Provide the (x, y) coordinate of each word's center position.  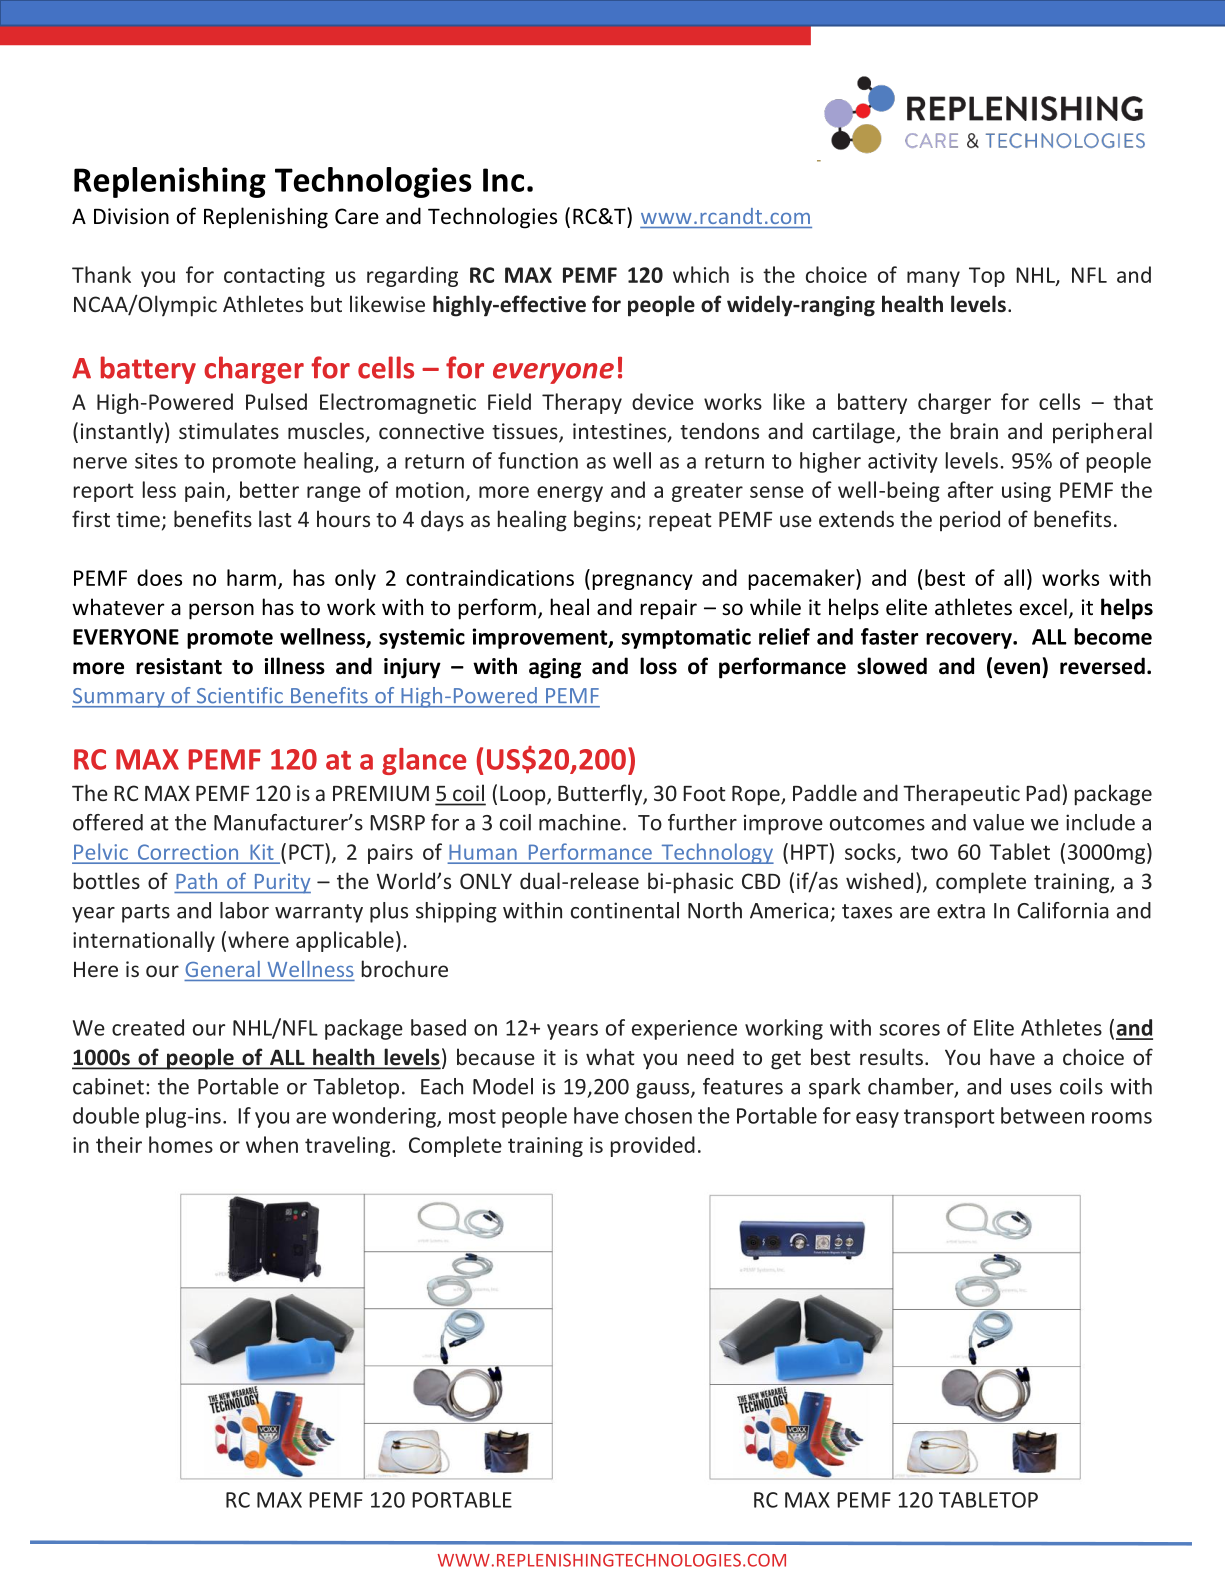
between (1042, 1115)
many (933, 279)
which (701, 274)
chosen (658, 1115)
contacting (274, 277)
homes (181, 1144)
